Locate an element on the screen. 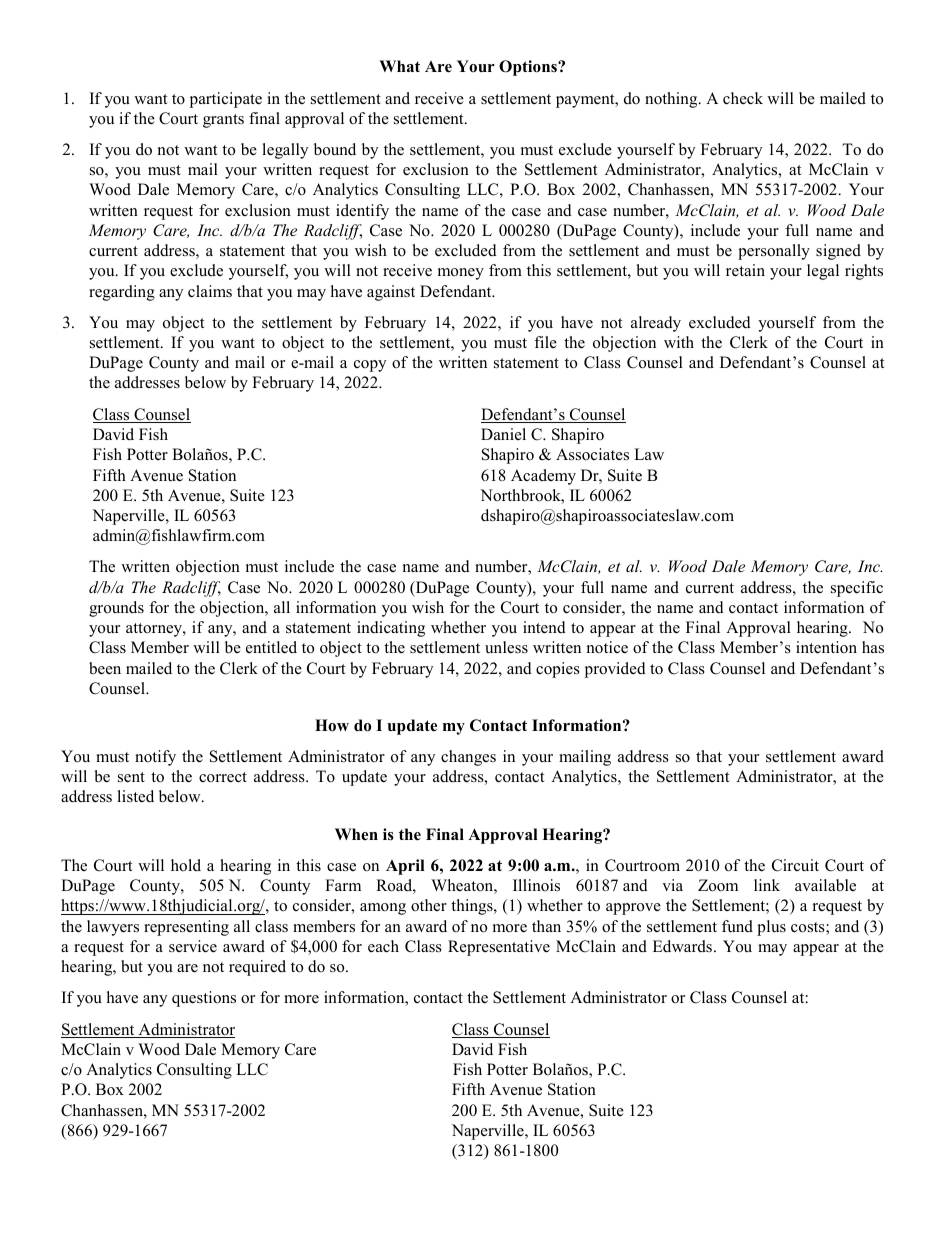 The height and width of the screenshot is (1233, 952). grounds is located at coordinates (116, 609).
